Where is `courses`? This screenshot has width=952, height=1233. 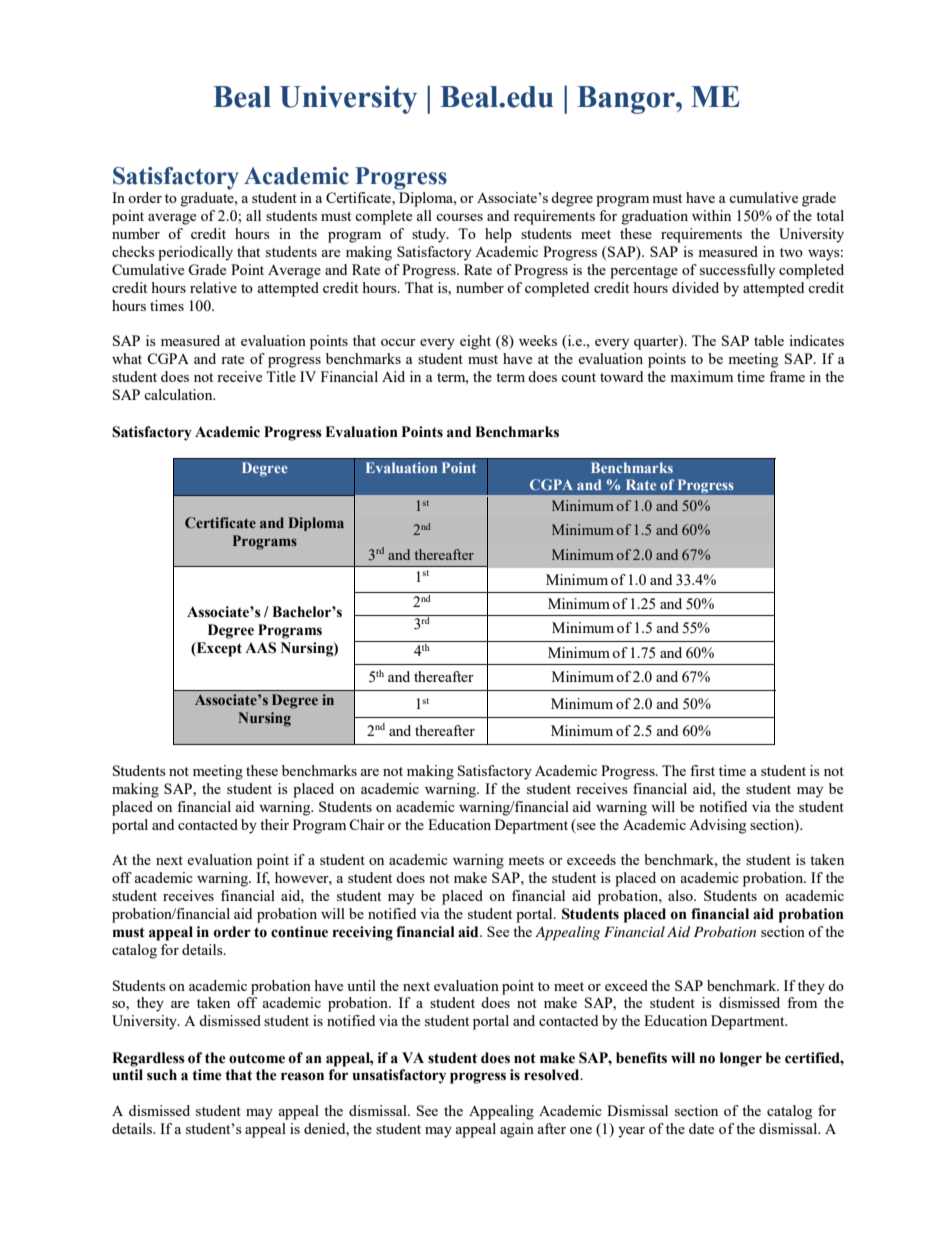
courses is located at coordinates (459, 217).
